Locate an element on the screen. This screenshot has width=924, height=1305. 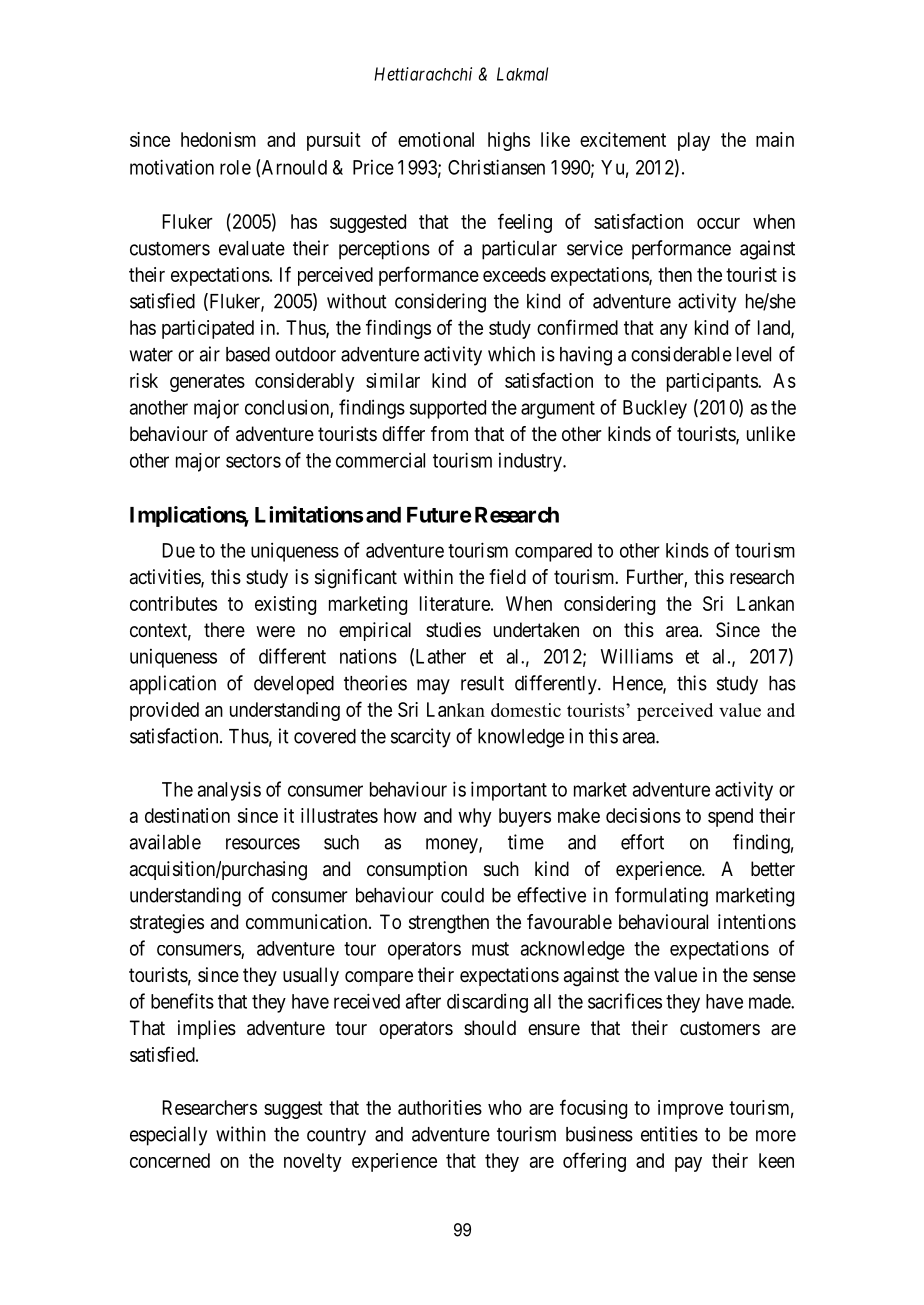
role is located at coordinates (235, 167).
